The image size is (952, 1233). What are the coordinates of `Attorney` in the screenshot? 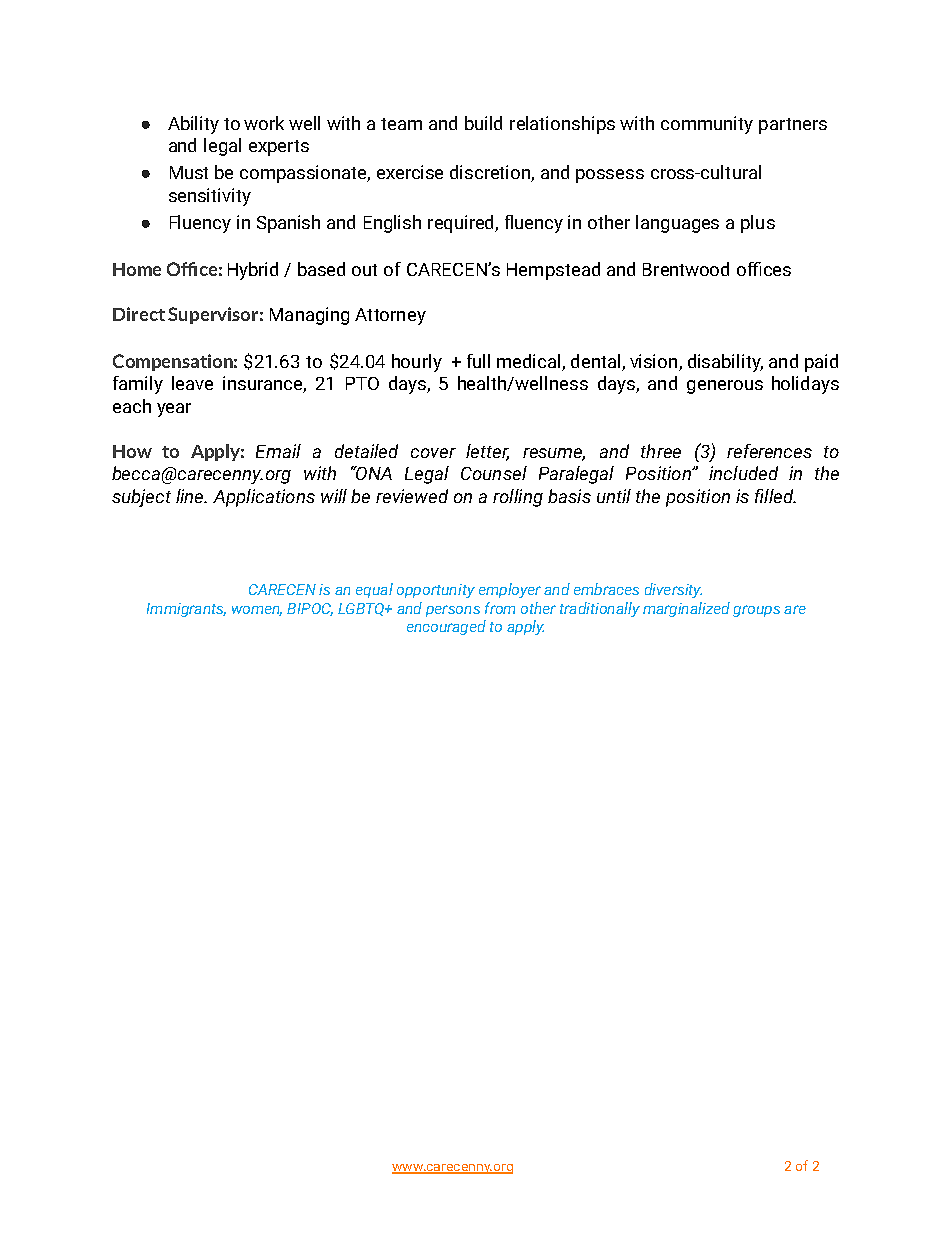 It's located at (390, 316).
